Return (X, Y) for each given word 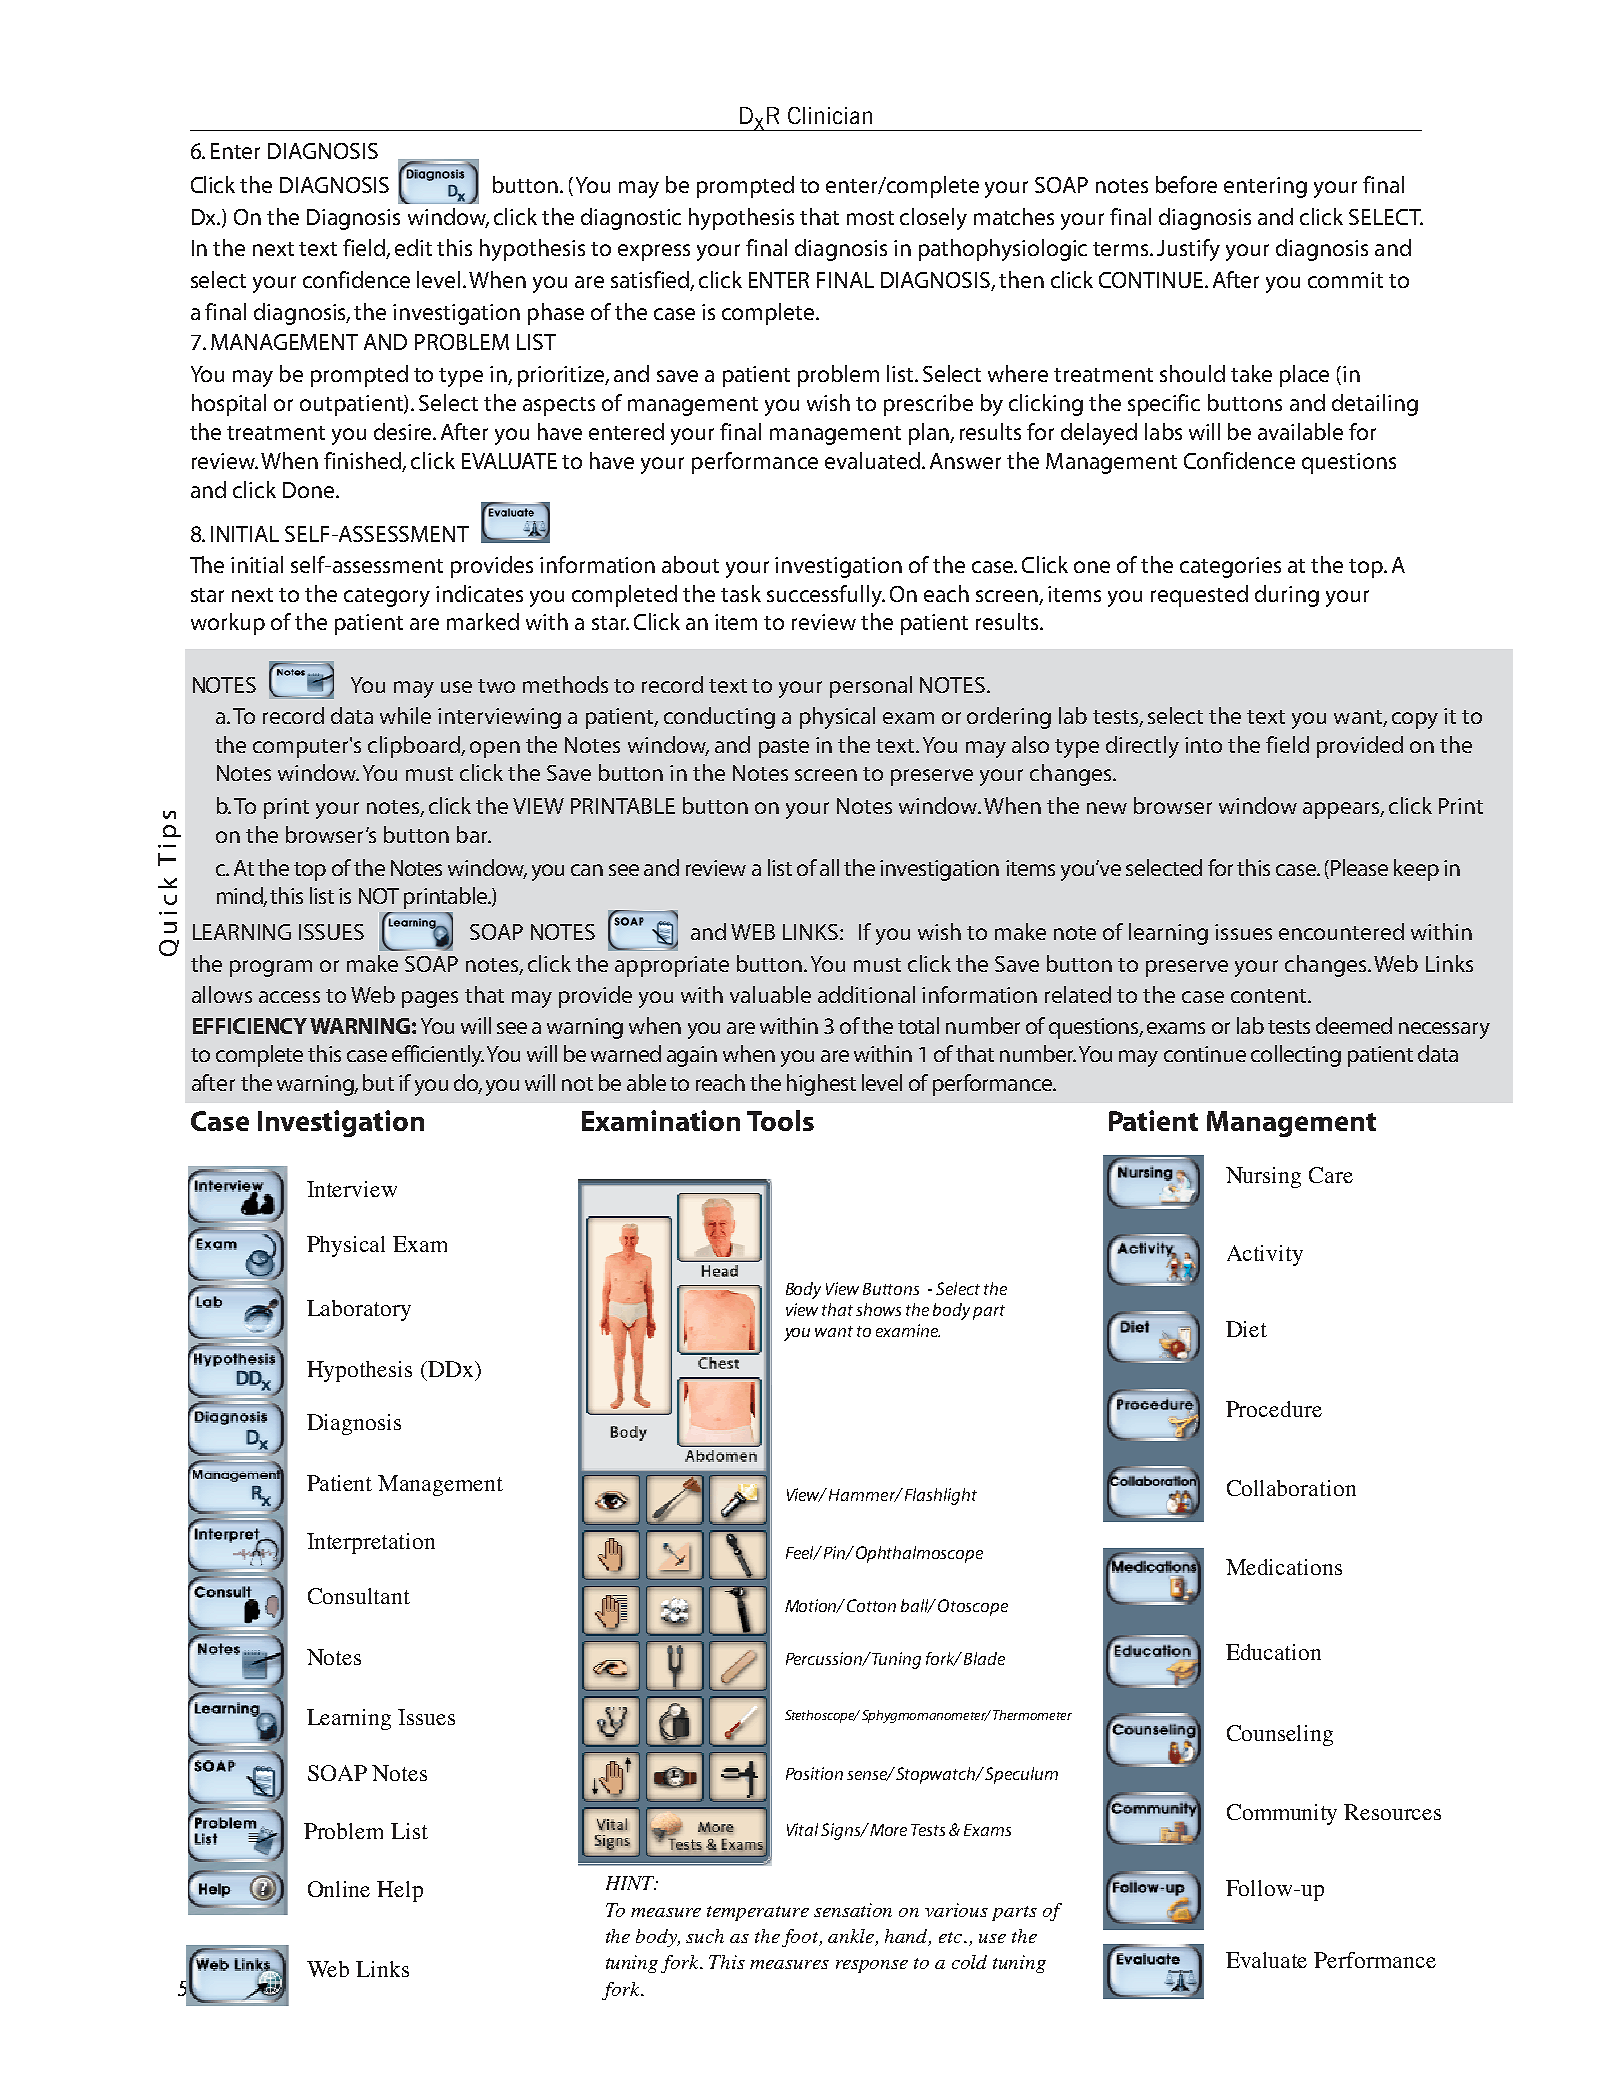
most (870, 218)
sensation (853, 1910)
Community (1282, 1814)
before (1186, 184)
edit (413, 247)
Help (400, 1891)
